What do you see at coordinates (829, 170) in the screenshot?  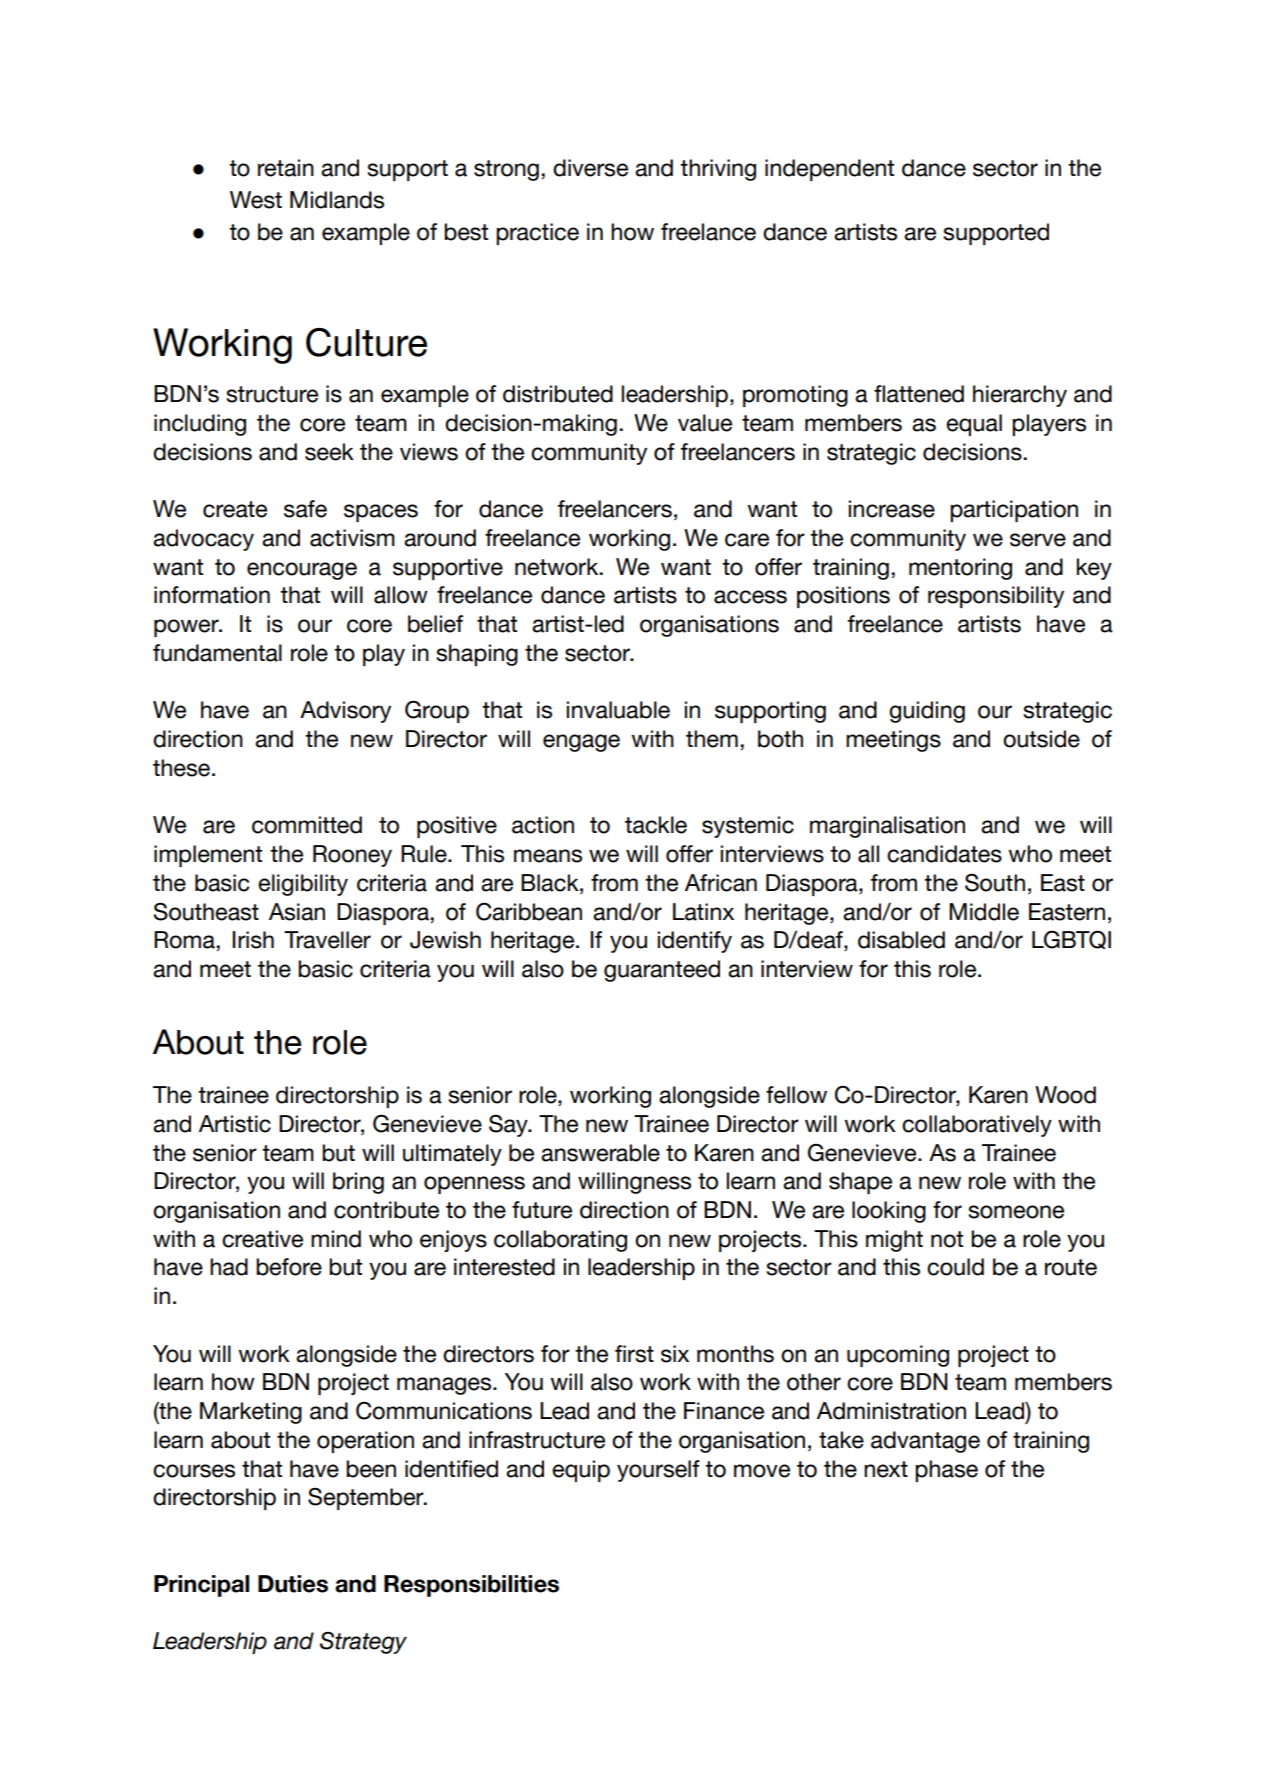 I see `independent` at bounding box center [829, 170].
